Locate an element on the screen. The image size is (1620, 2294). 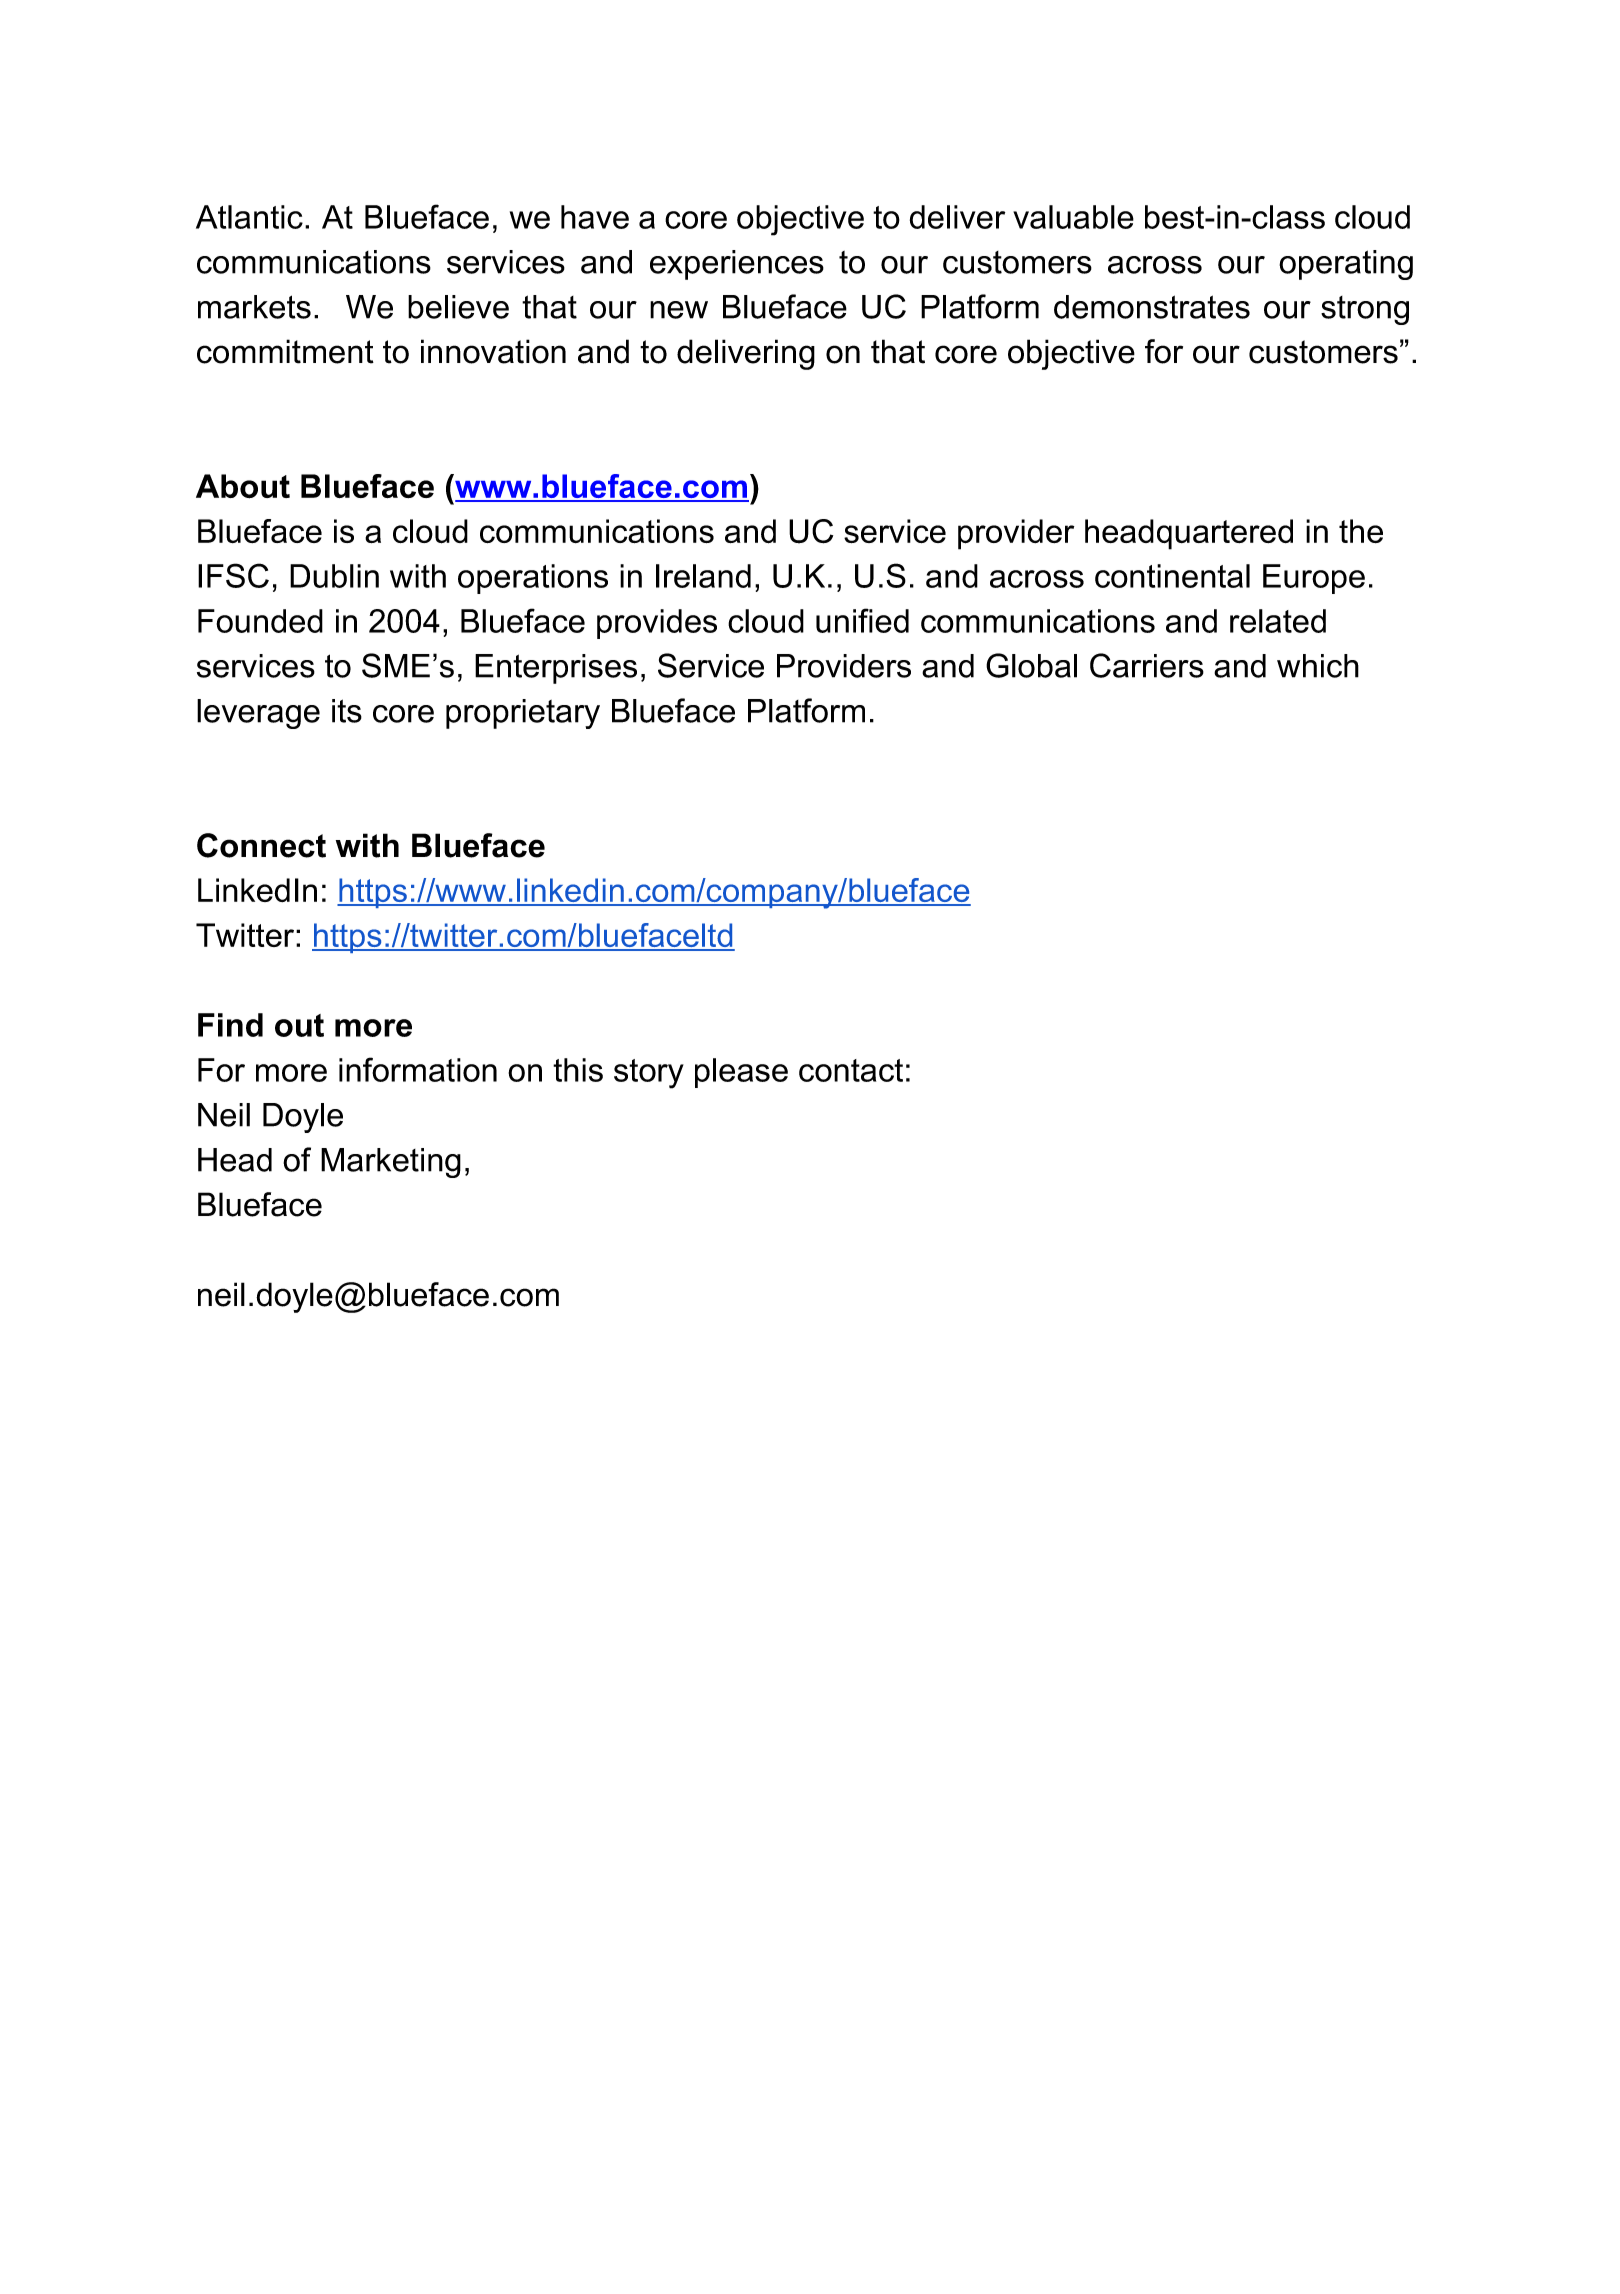
Carriers is located at coordinates (1147, 665).
